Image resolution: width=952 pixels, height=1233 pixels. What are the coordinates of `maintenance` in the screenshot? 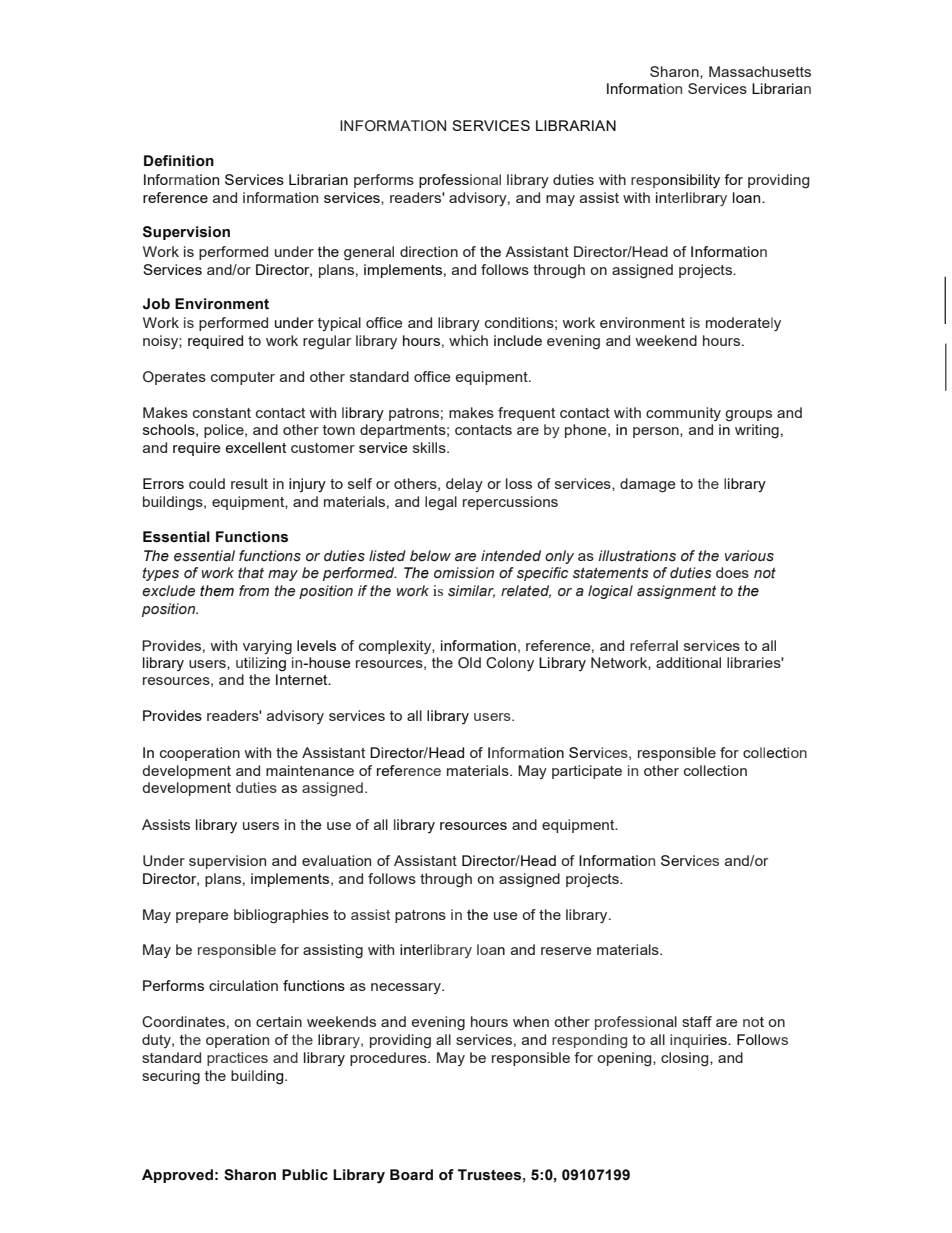 It's located at (310, 770).
